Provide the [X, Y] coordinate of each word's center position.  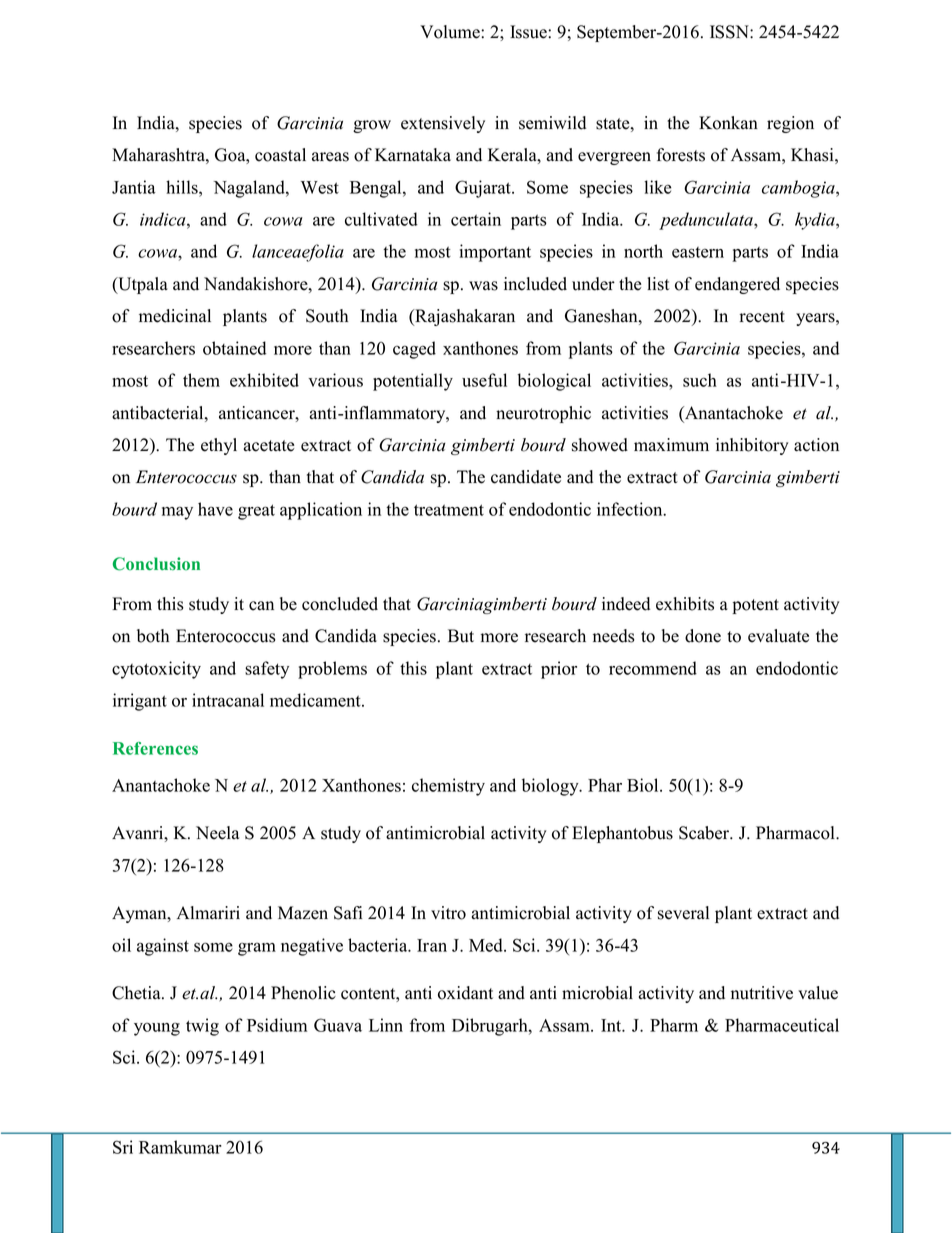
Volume [451, 32]
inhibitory [752, 446]
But [461, 636]
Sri [123, 1147]
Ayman [140, 914]
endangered [737, 285]
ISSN [730, 32]
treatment [449, 510]
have [215, 509]
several [683, 913]
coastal [280, 155]
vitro [448, 913]
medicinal [175, 316]
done [703, 636]
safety [267, 670]
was [483, 286]
